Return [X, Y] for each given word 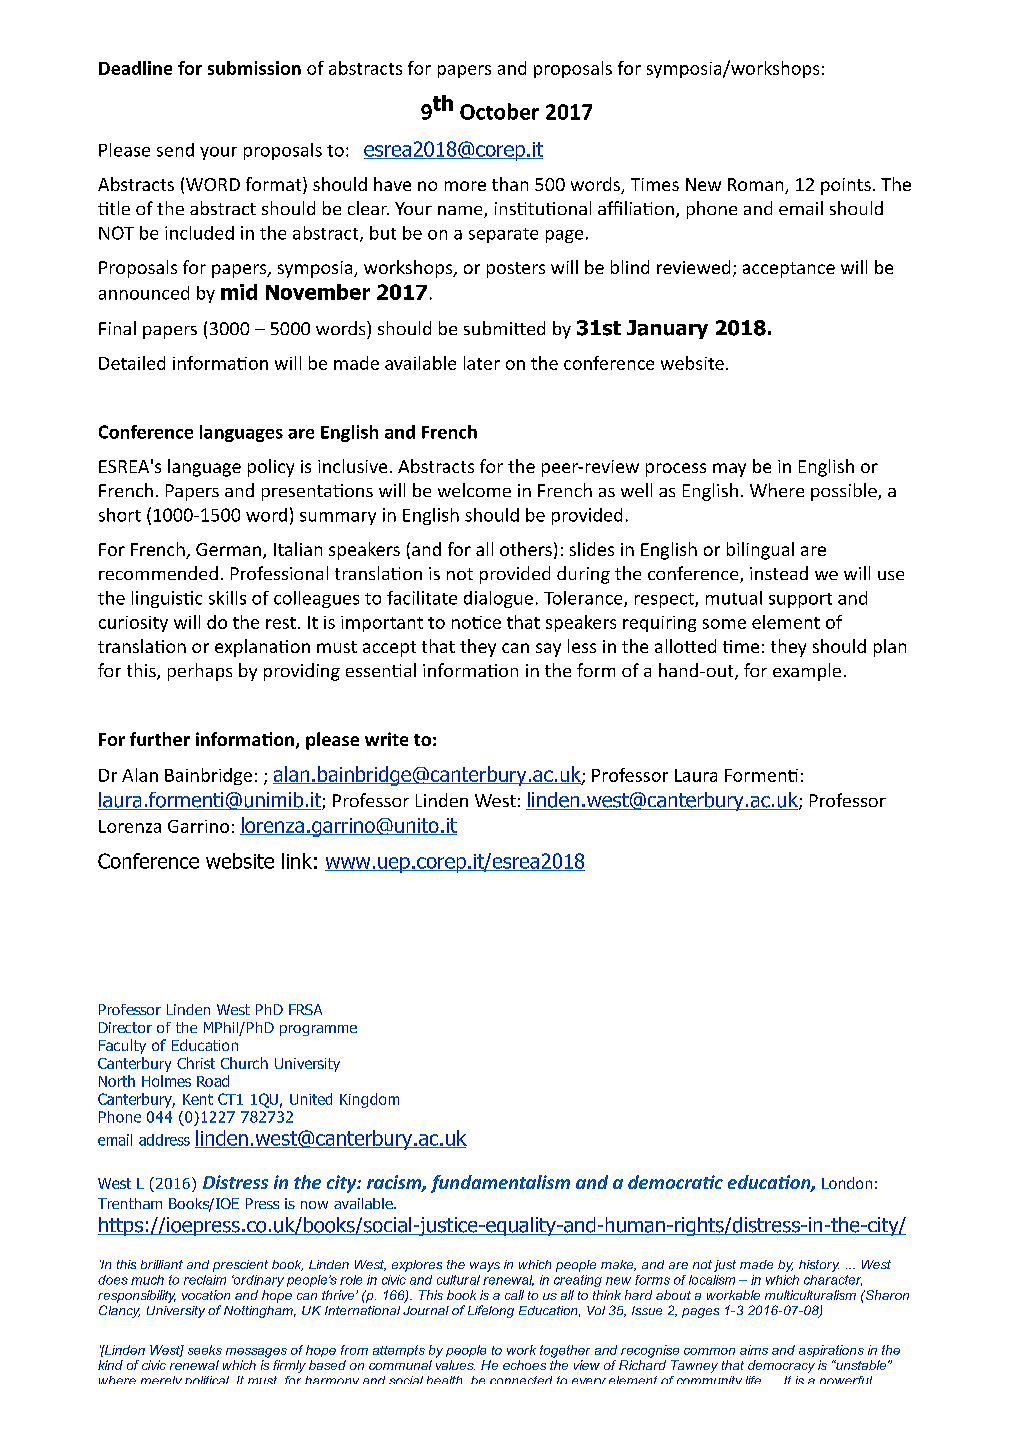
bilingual [760, 551]
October [499, 111]
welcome [474, 490]
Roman [757, 186]
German [230, 551]
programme [318, 1030]
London [847, 1183]
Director [125, 1027]
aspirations [831, 1351]
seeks [205, 1350]
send [175, 150]
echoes [524, 1365]
